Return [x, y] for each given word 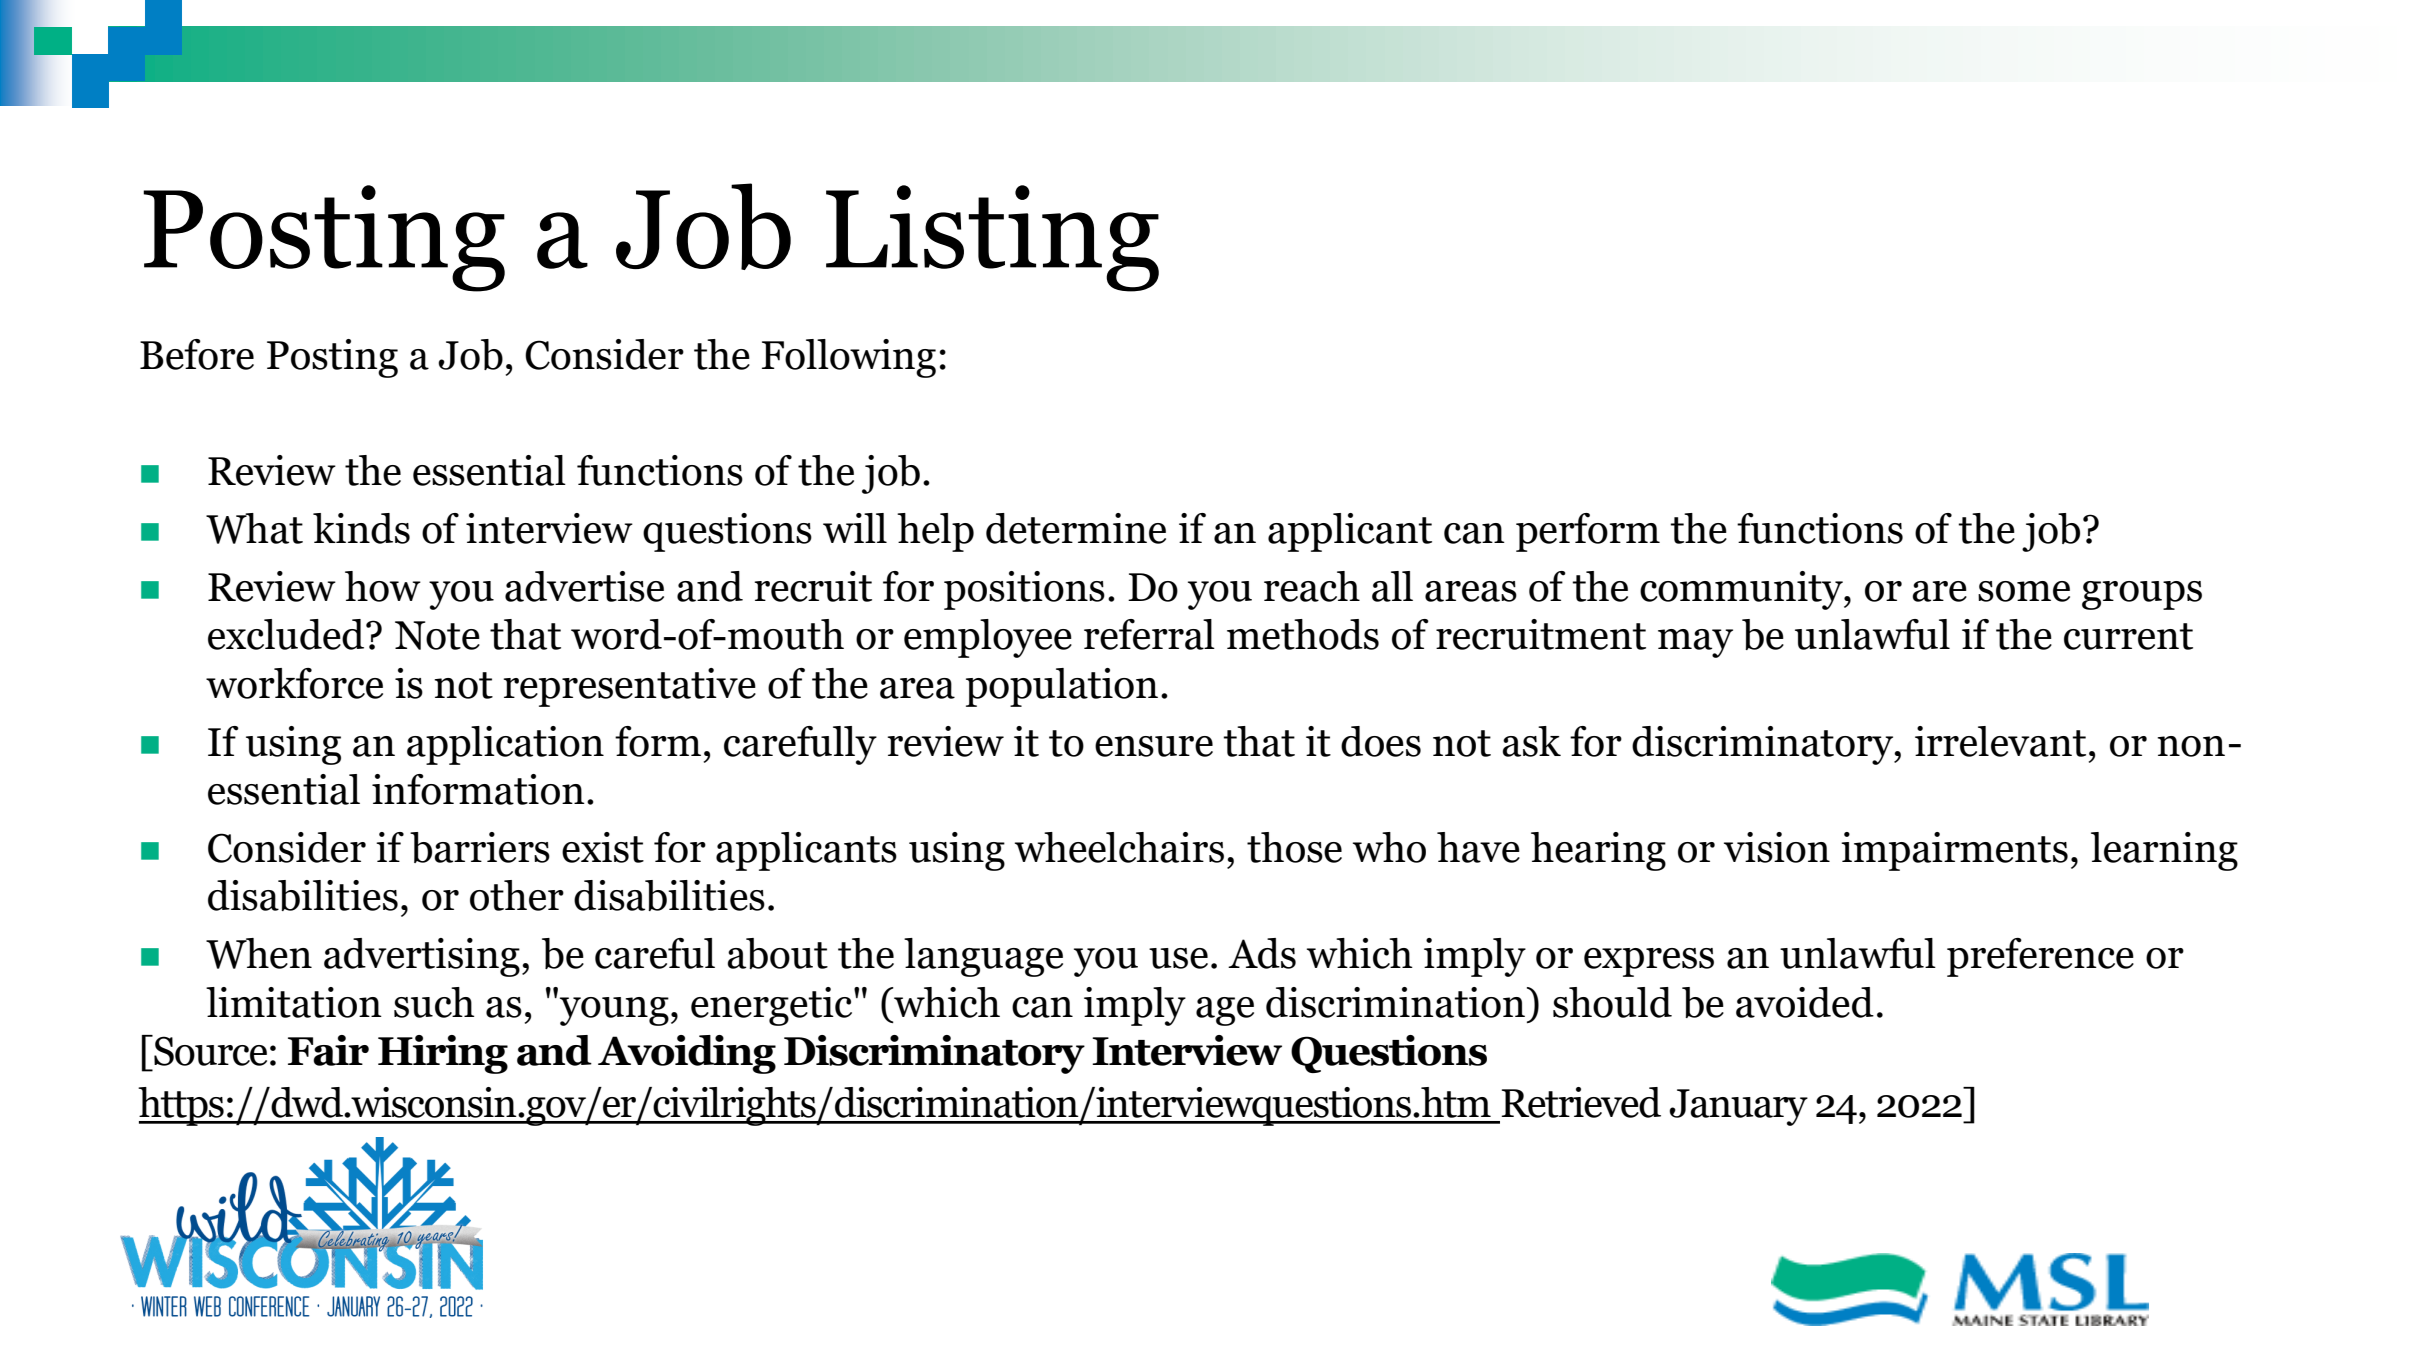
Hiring [443, 1054]
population [1062, 687]
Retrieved [1581, 1102]
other [517, 895]
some [2024, 591]
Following [849, 358]
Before [197, 354]
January [1738, 1107]
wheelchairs [1119, 847]
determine [1076, 528]
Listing [992, 238]
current [2128, 636]
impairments [1954, 851]
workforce [294, 683]
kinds [361, 528]
